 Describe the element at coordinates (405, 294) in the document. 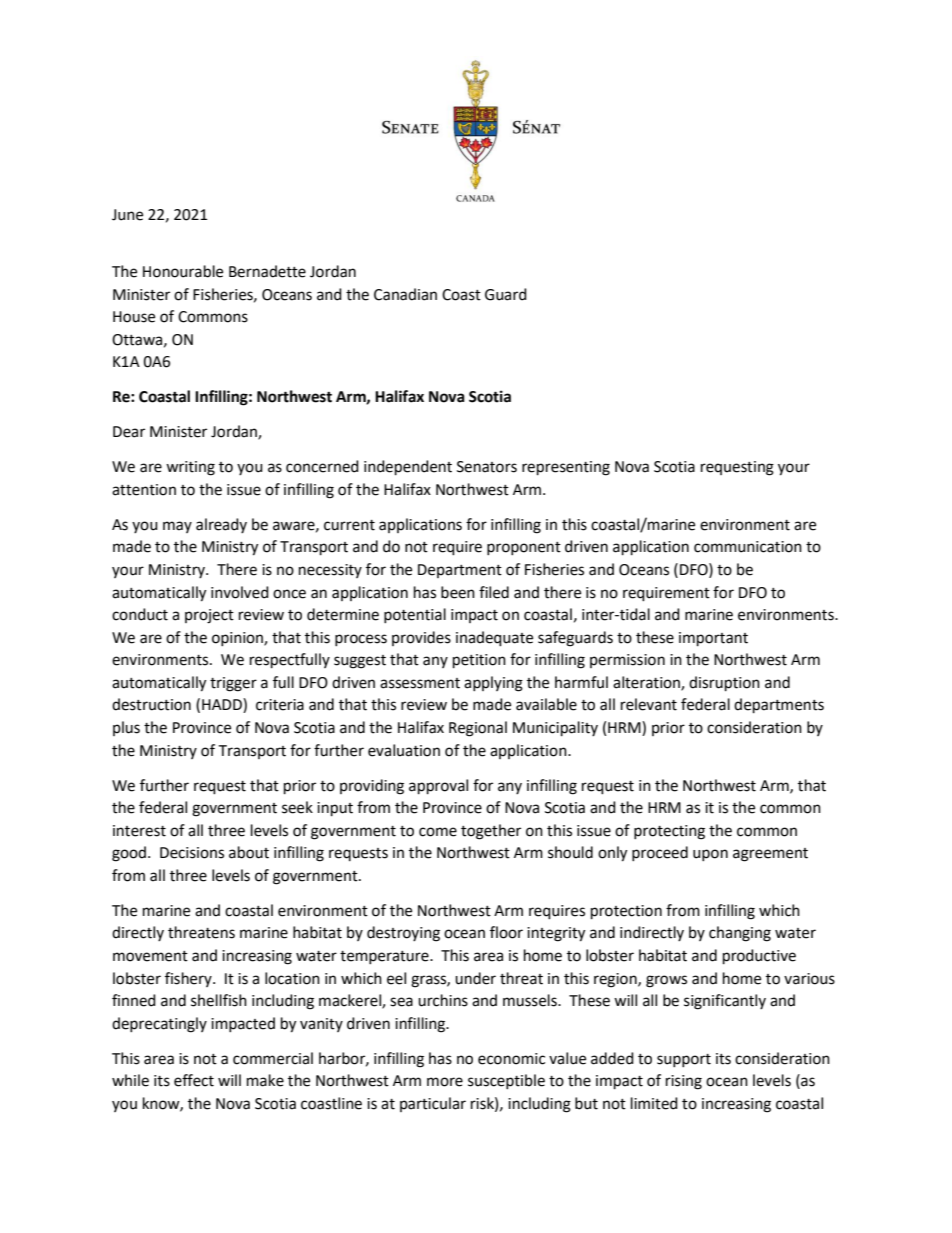

I see `Canadian` at that location.
